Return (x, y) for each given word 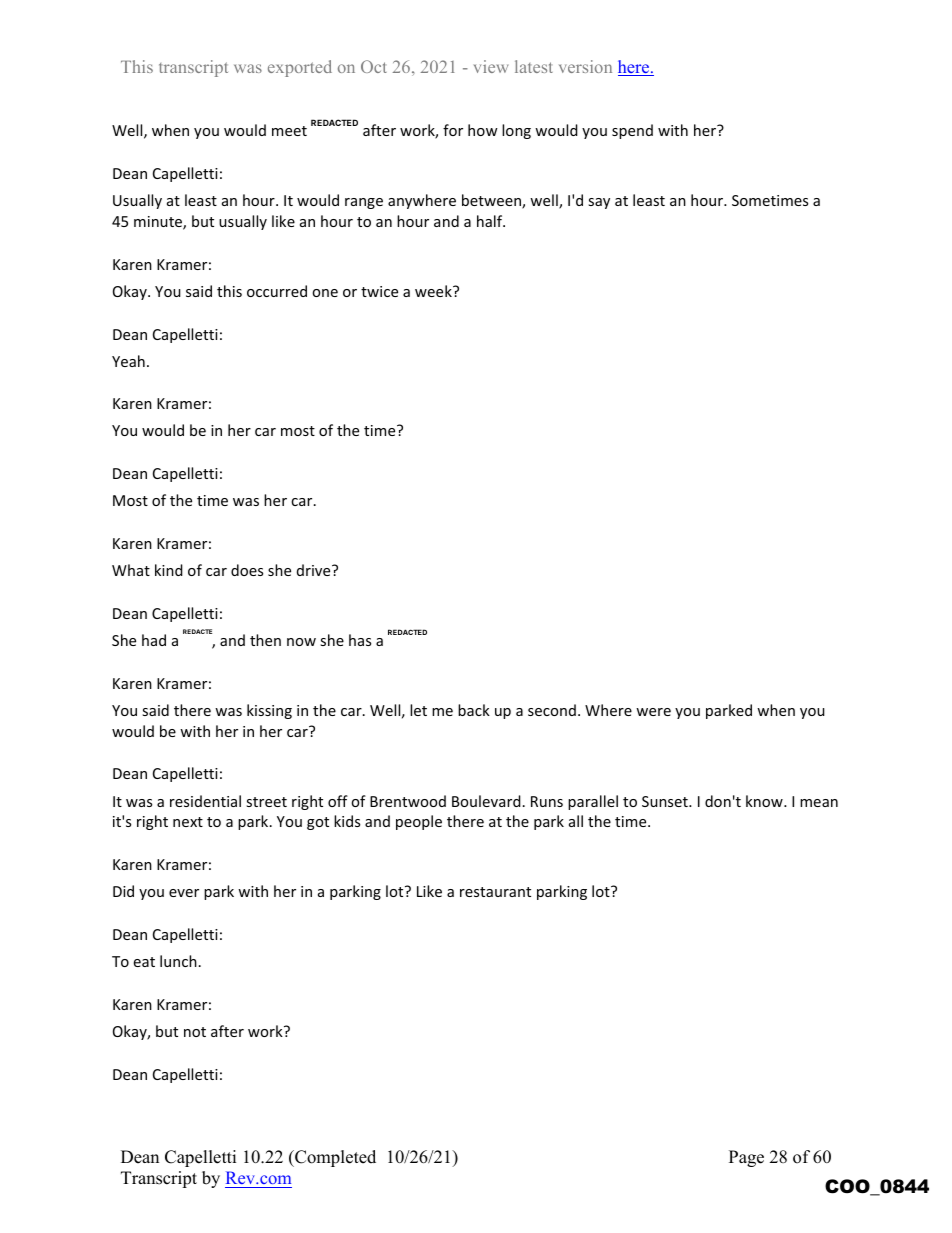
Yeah (128, 361)
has (360, 640)
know (765, 801)
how (483, 130)
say (599, 203)
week (434, 291)
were (653, 712)
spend (632, 131)
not (195, 1032)
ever (184, 893)
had (154, 640)
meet (289, 131)
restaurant (495, 892)
